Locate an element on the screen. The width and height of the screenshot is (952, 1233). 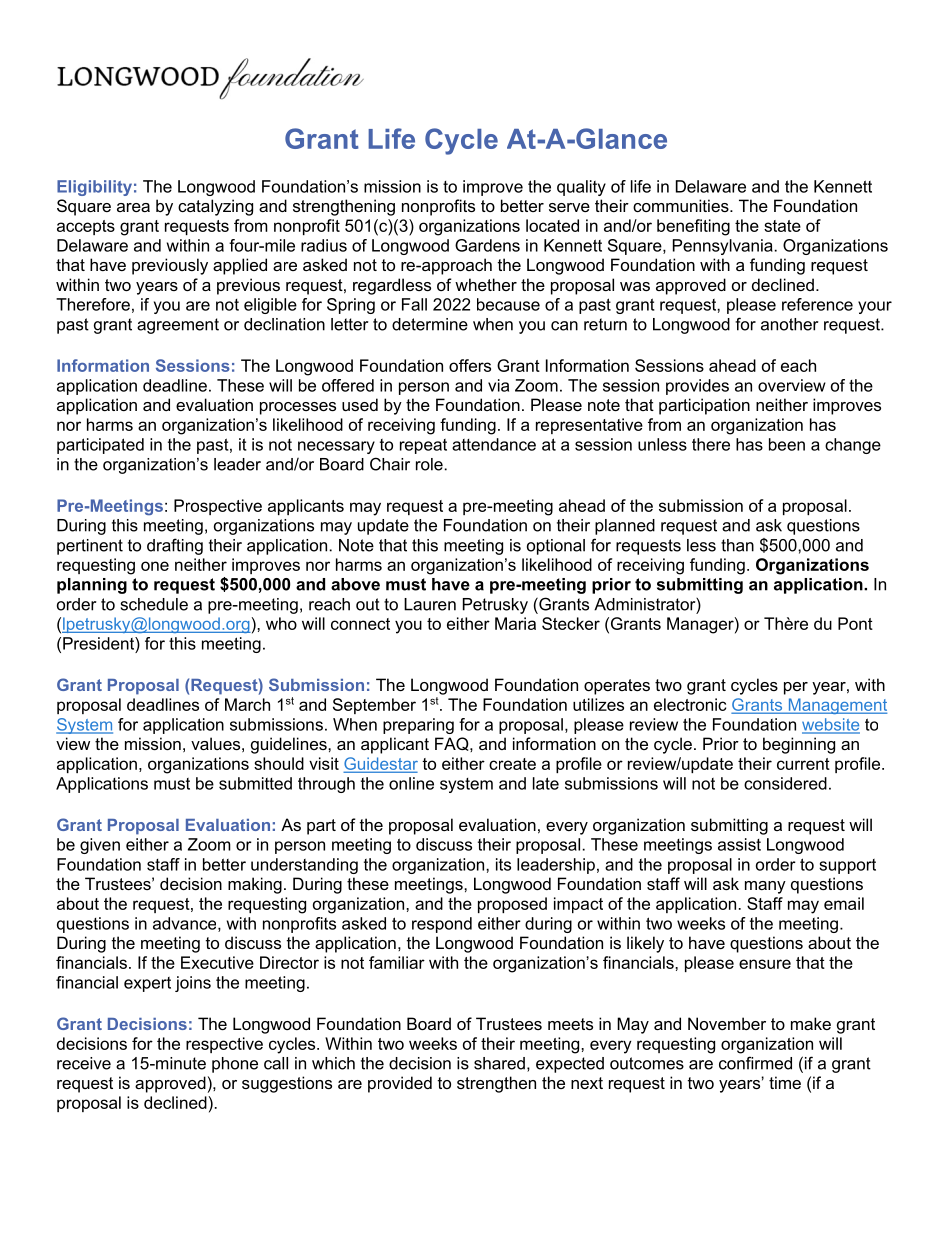
confirmed is located at coordinates (755, 1063).
